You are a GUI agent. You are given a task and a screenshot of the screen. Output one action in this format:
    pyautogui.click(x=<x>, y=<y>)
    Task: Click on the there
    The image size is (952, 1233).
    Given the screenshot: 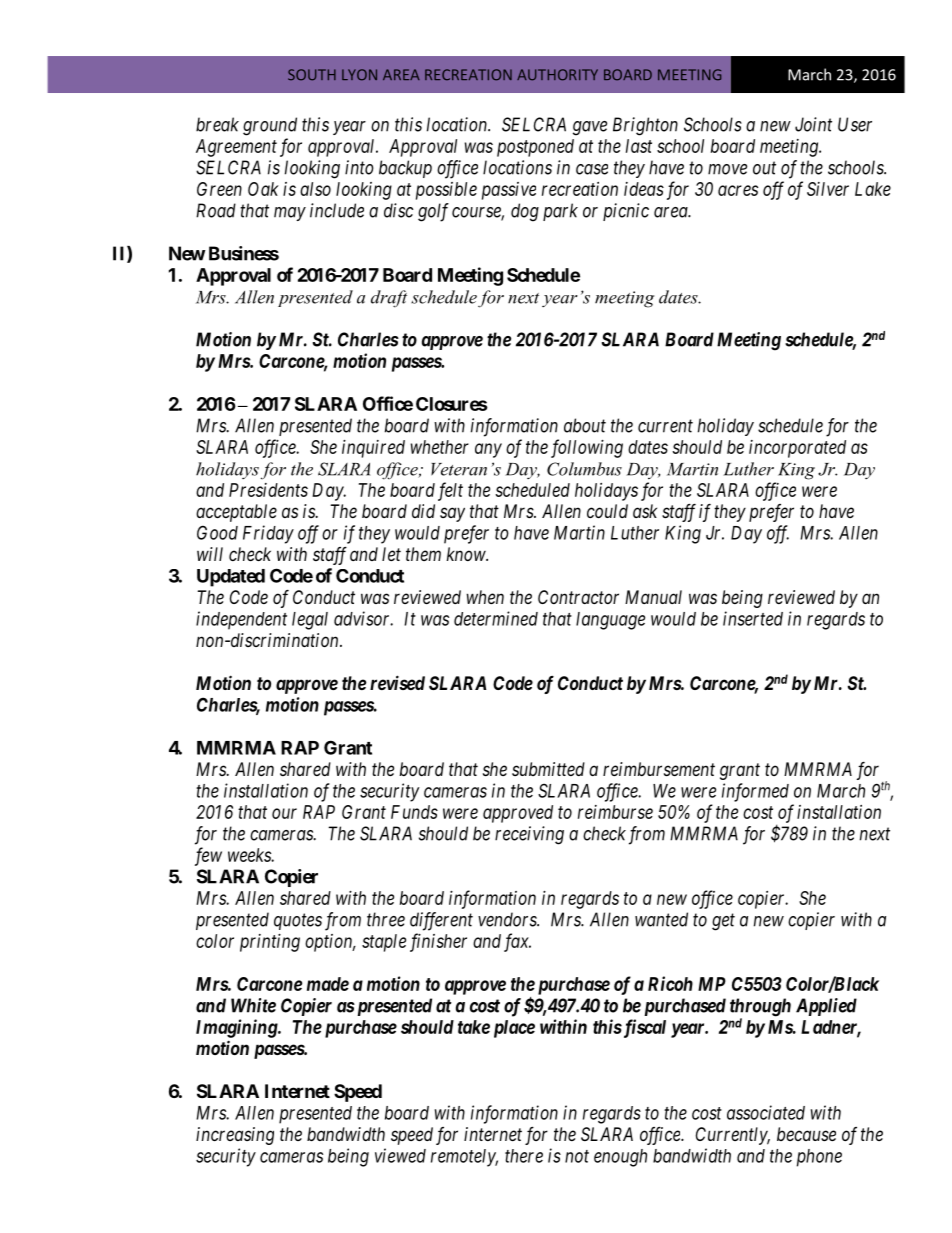 What is the action you would take?
    pyautogui.click(x=524, y=1156)
